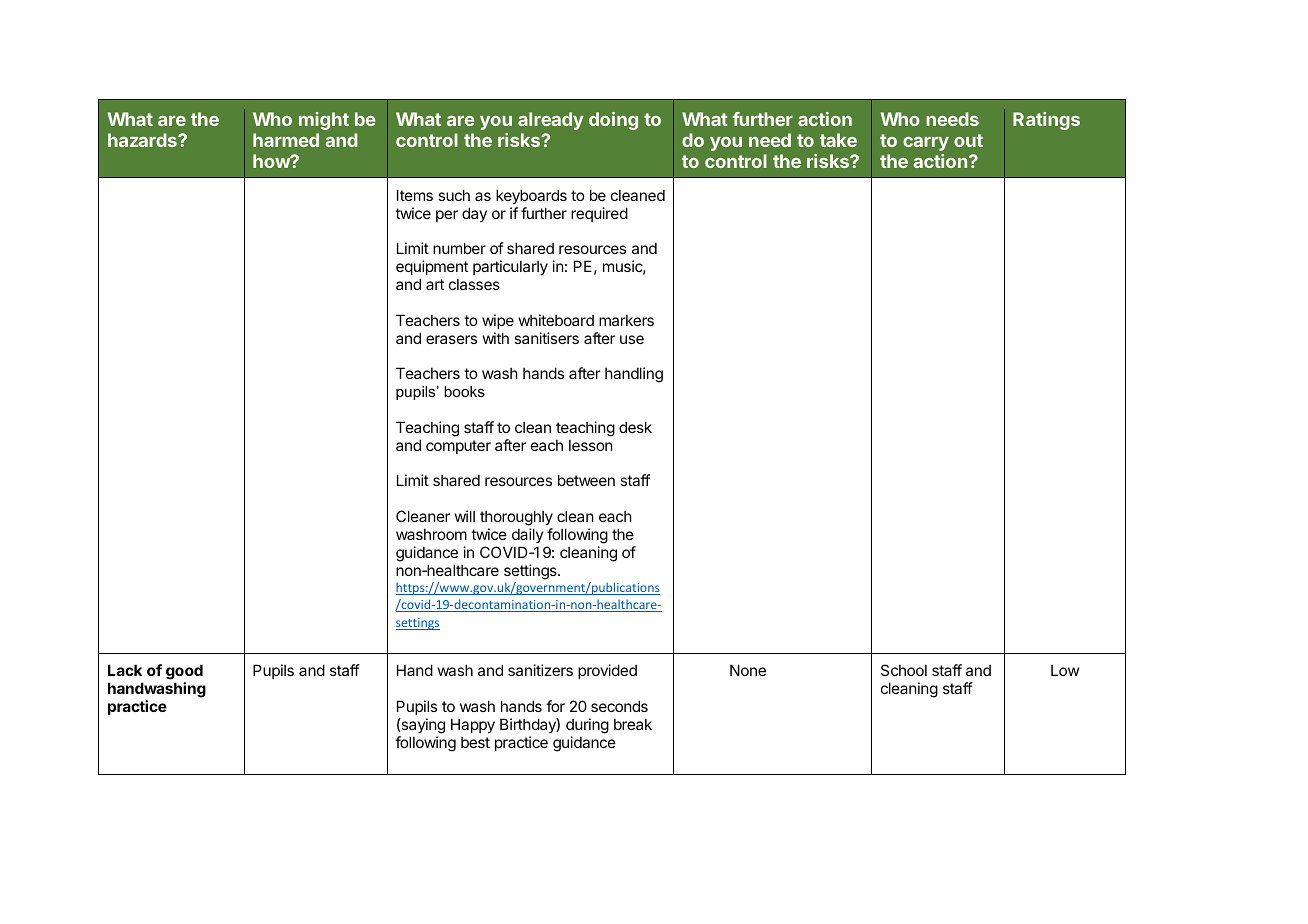 The width and height of the screenshot is (1308, 924). What do you see at coordinates (465, 516) in the screenshot?
I see `will` at bounding box center [465, 516].
